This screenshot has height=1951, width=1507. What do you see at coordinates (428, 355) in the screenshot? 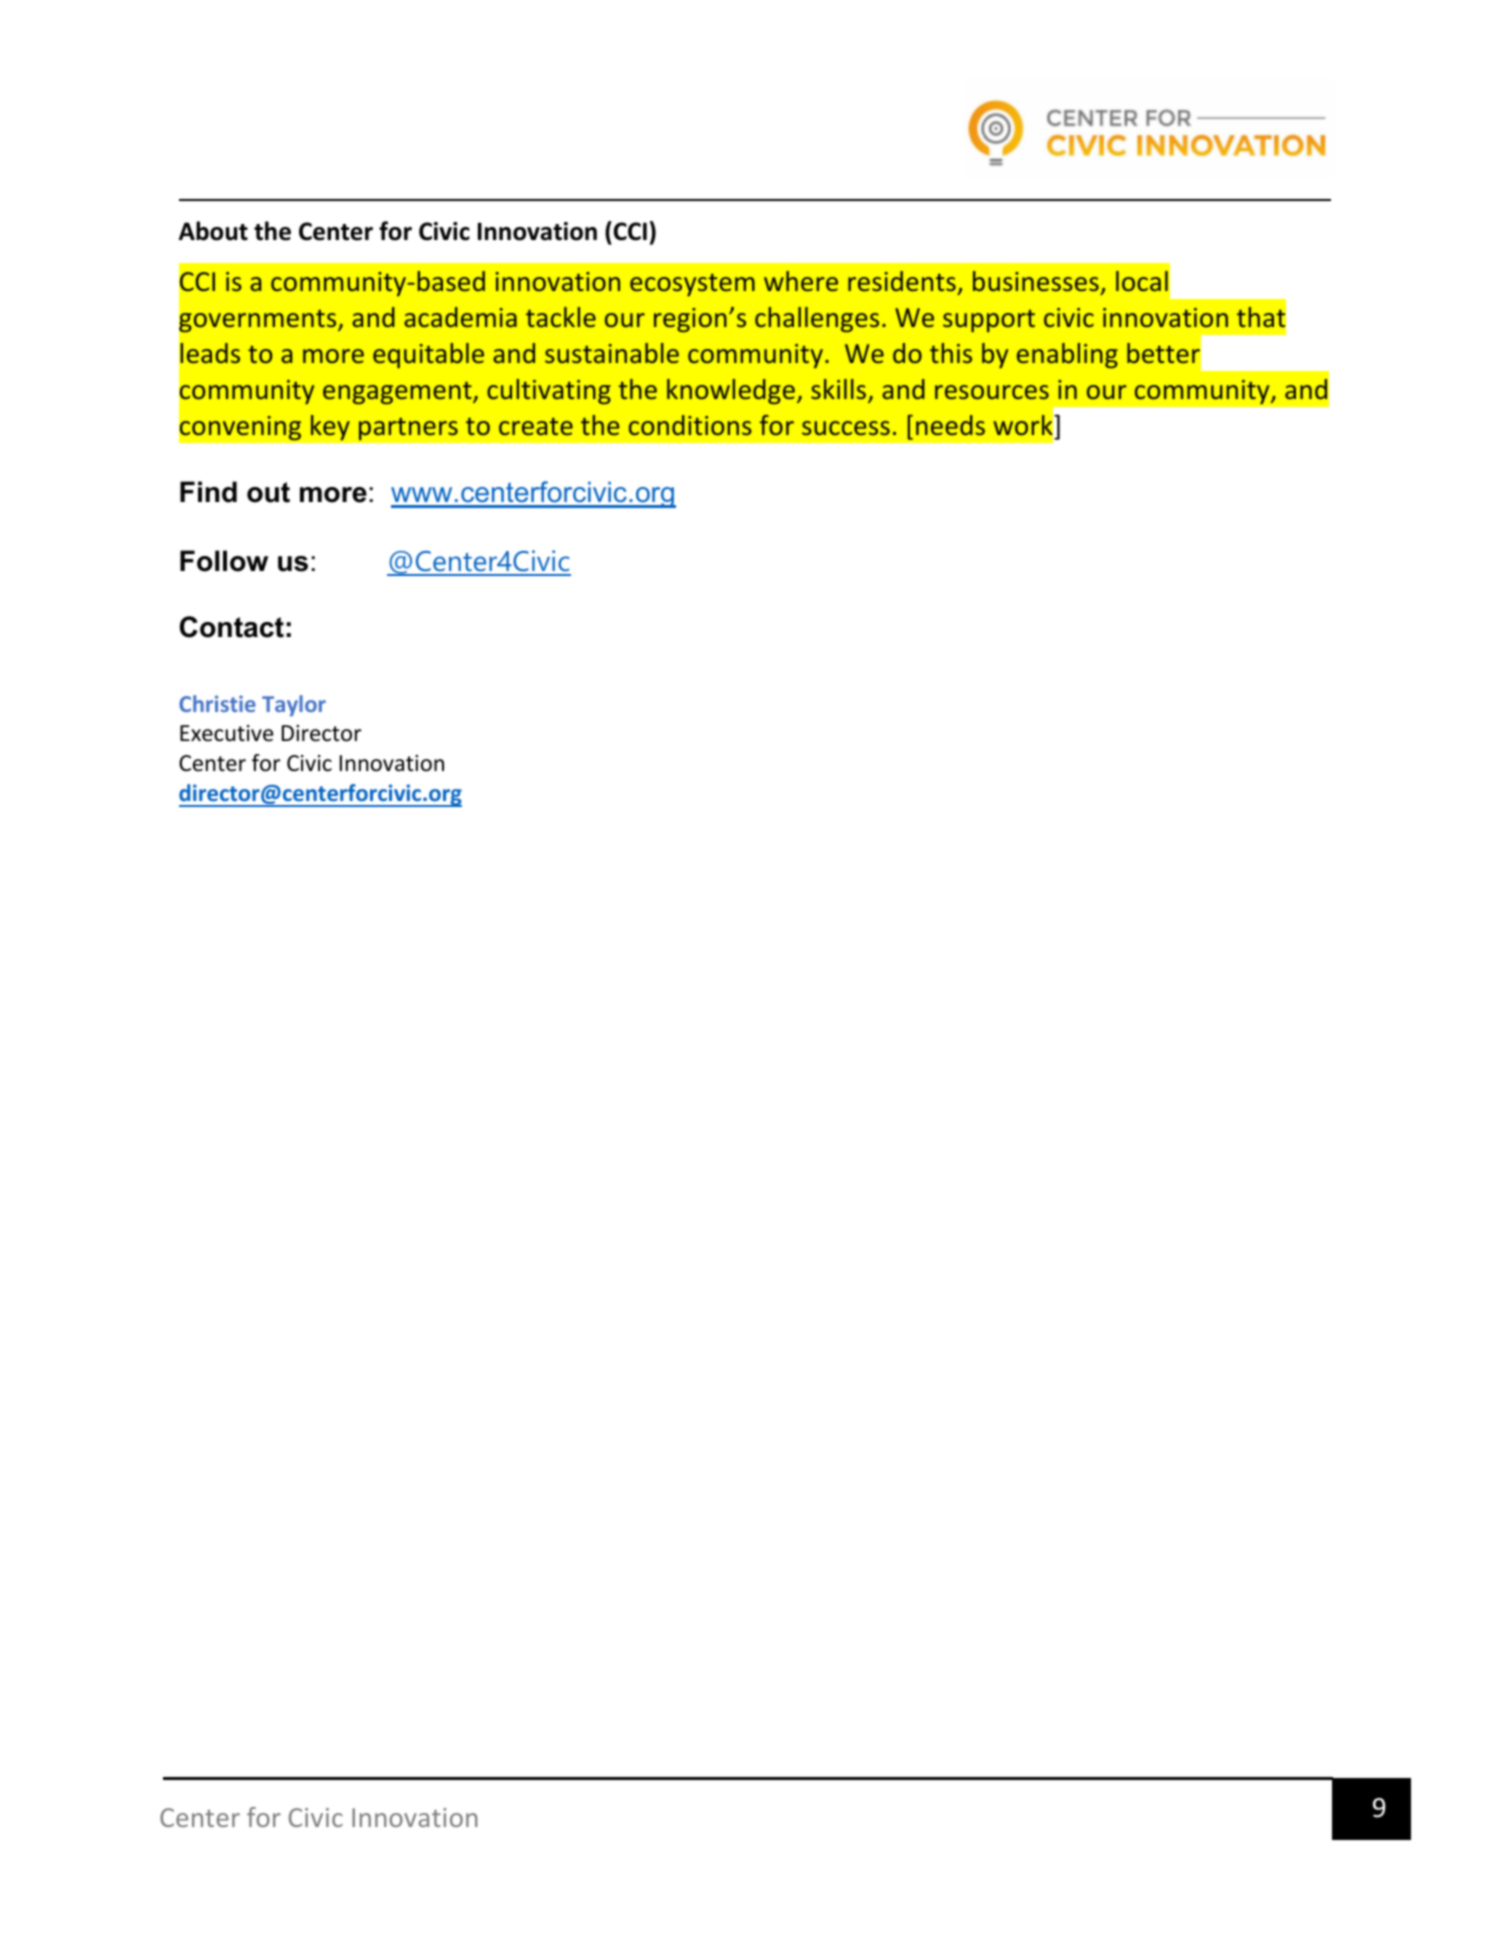
I see `equitable` at bounding box center [428, 355].
